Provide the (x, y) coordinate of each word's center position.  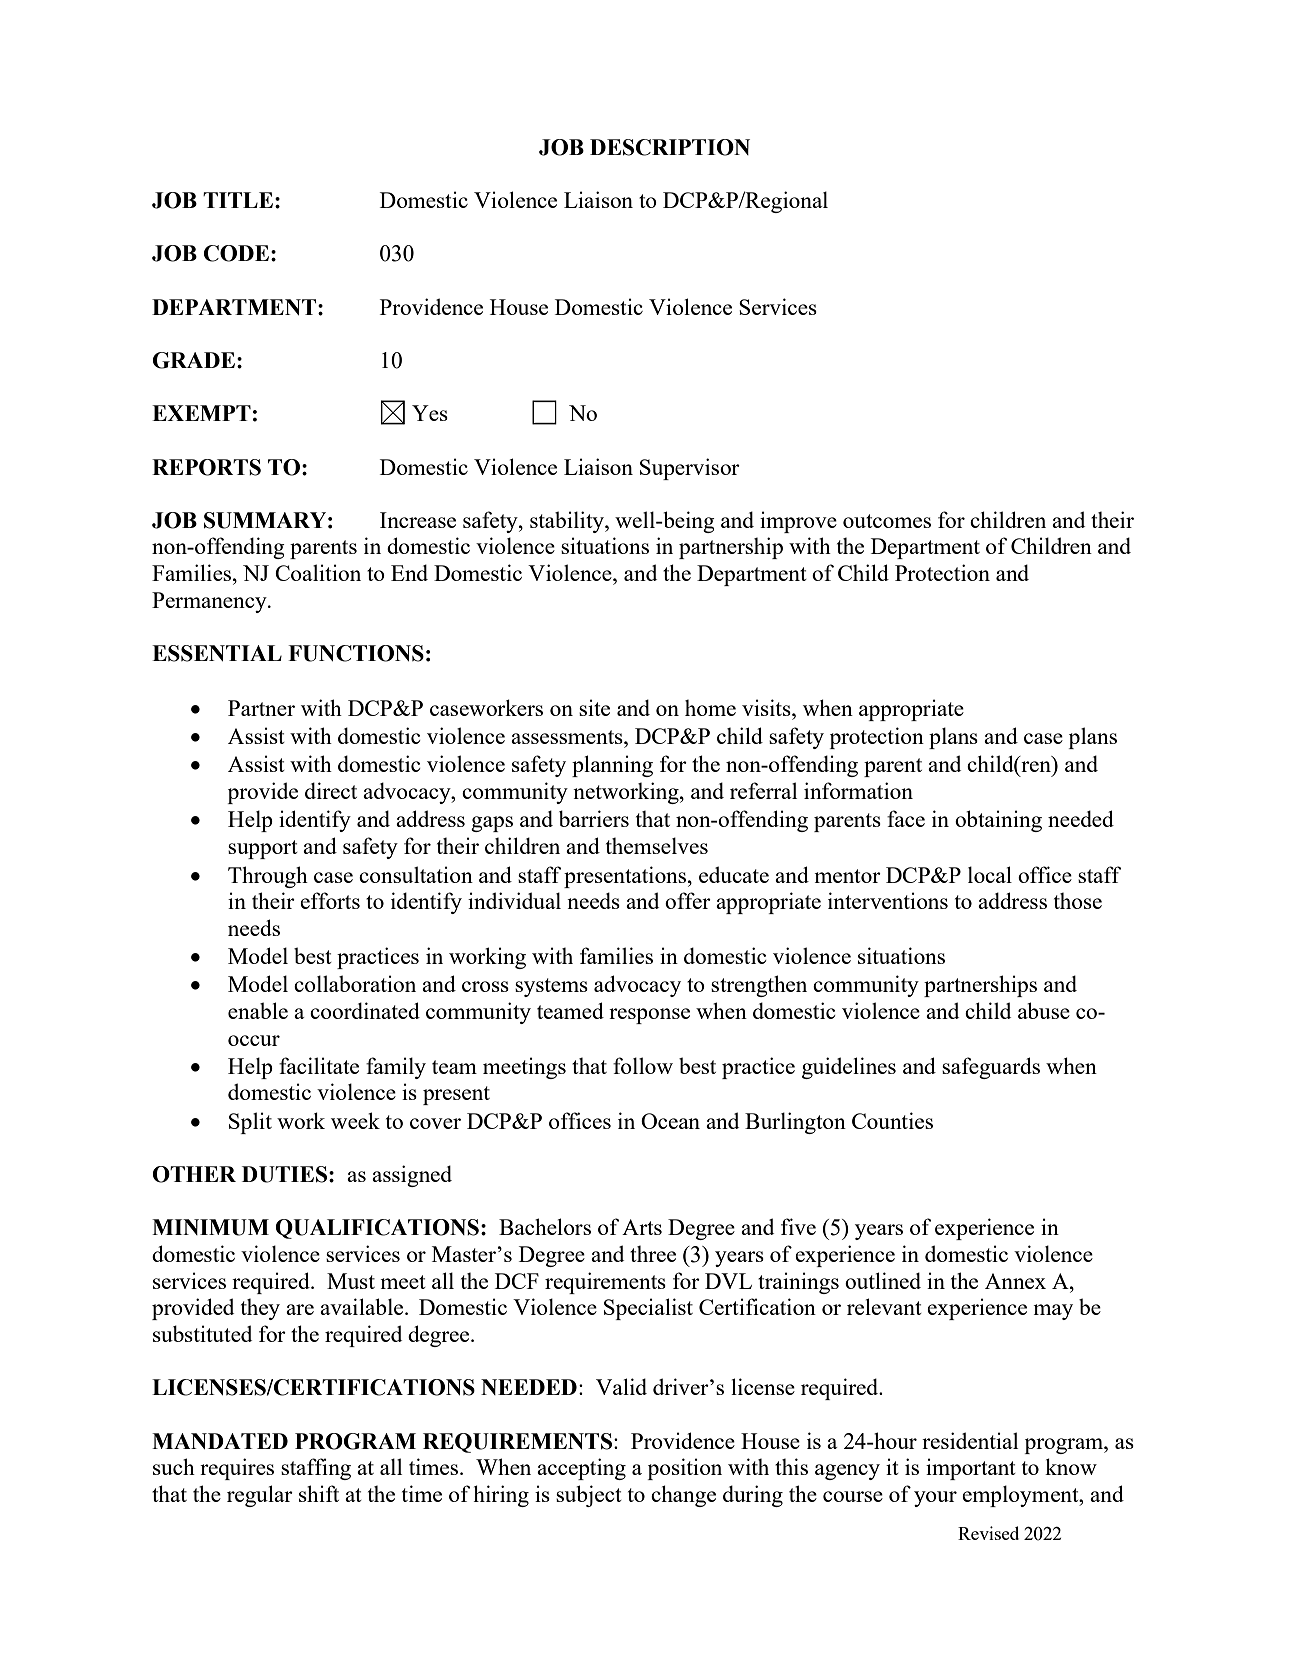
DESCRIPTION (670, 147)
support (263, 849)
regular (260, 1496)
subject (589, 1496)
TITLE (238, 200)
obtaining (998, 821)
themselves (657, 845)
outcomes (887, 521)
